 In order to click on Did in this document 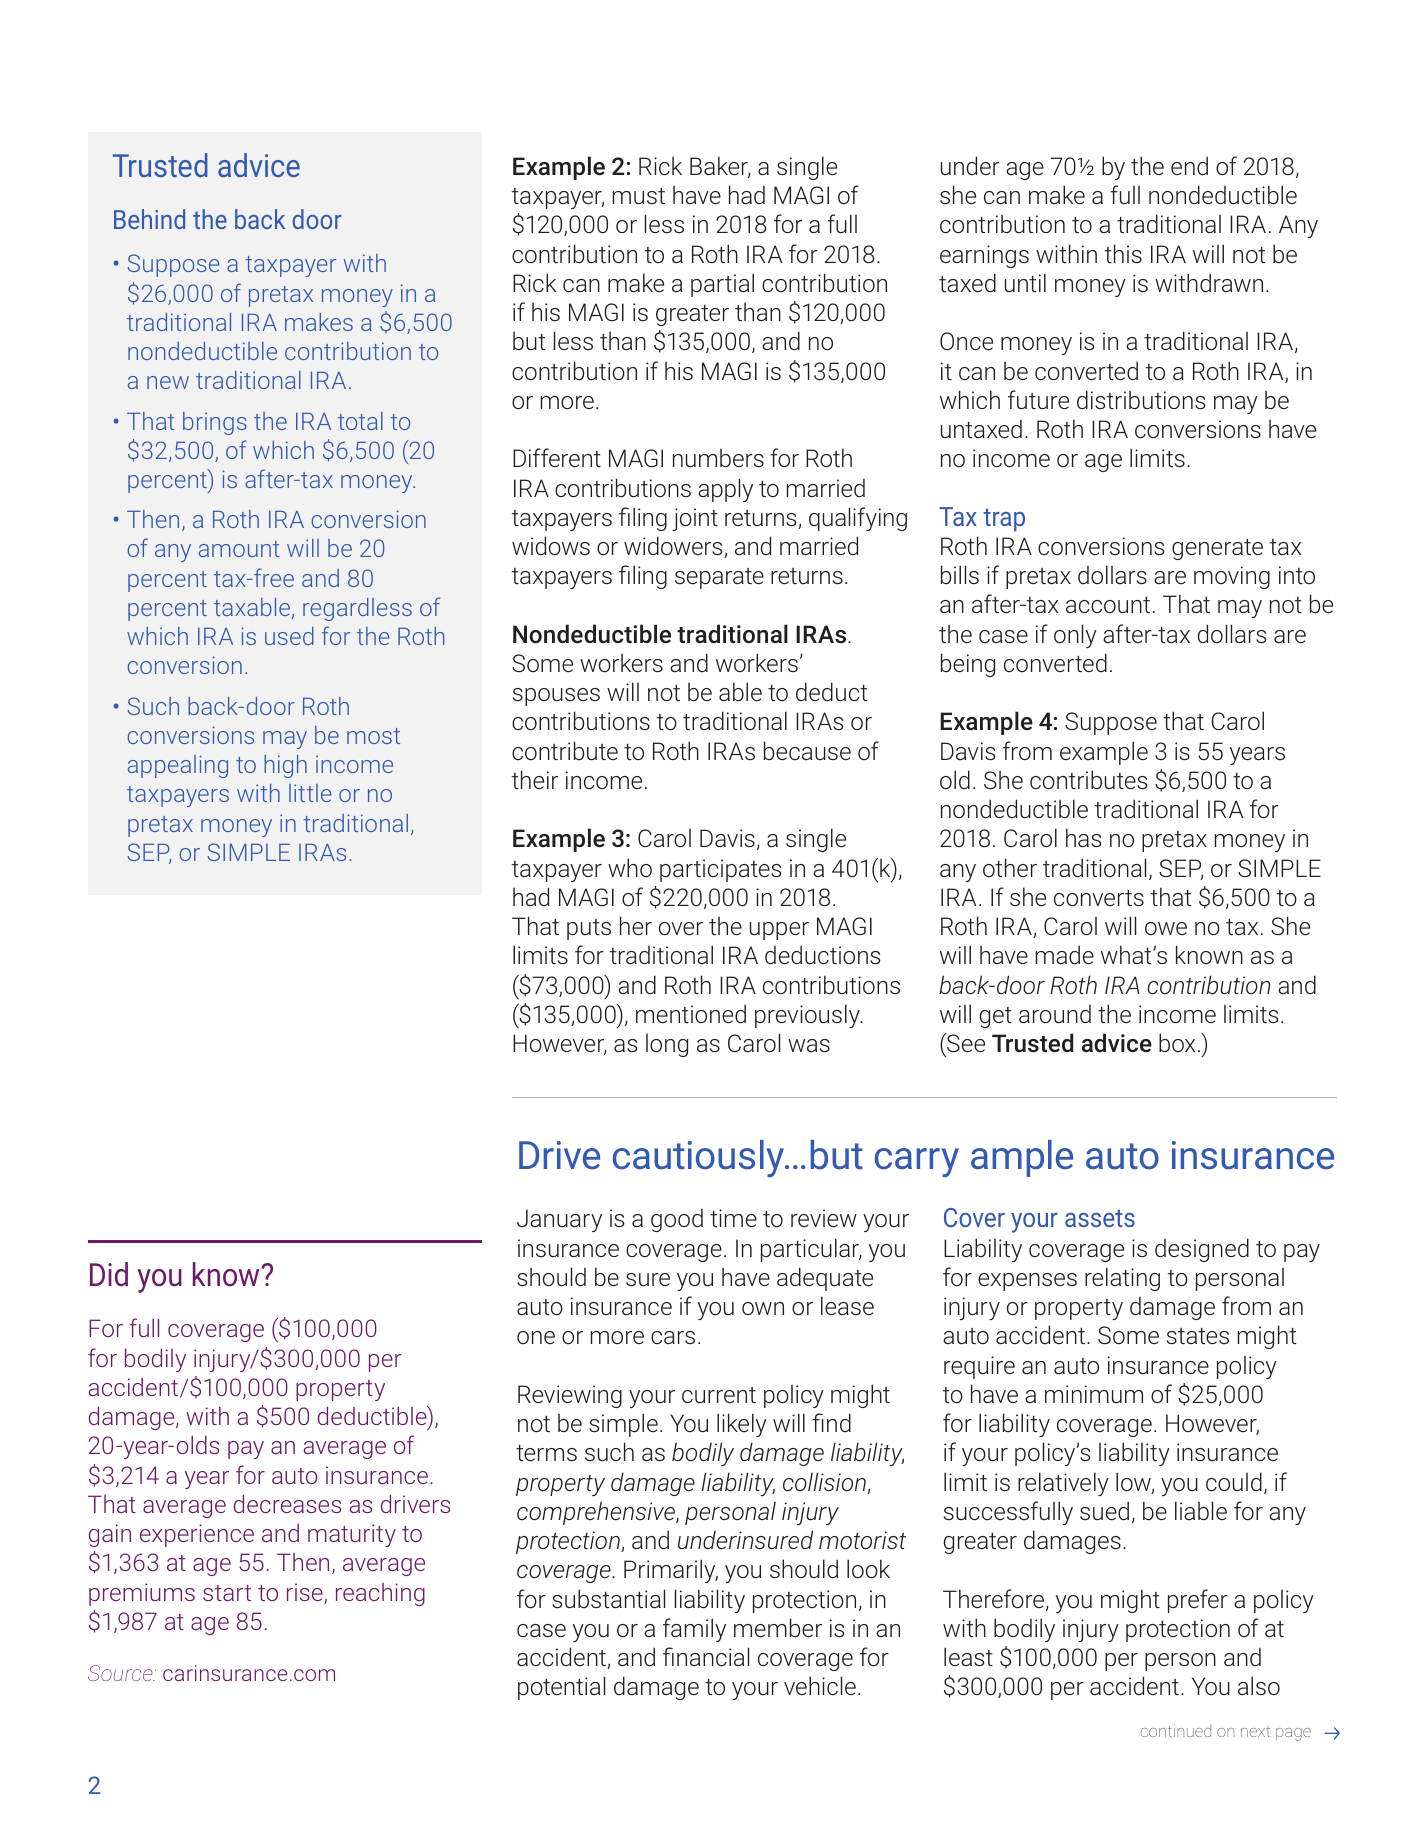, I will do `click(109, 1274)`.
